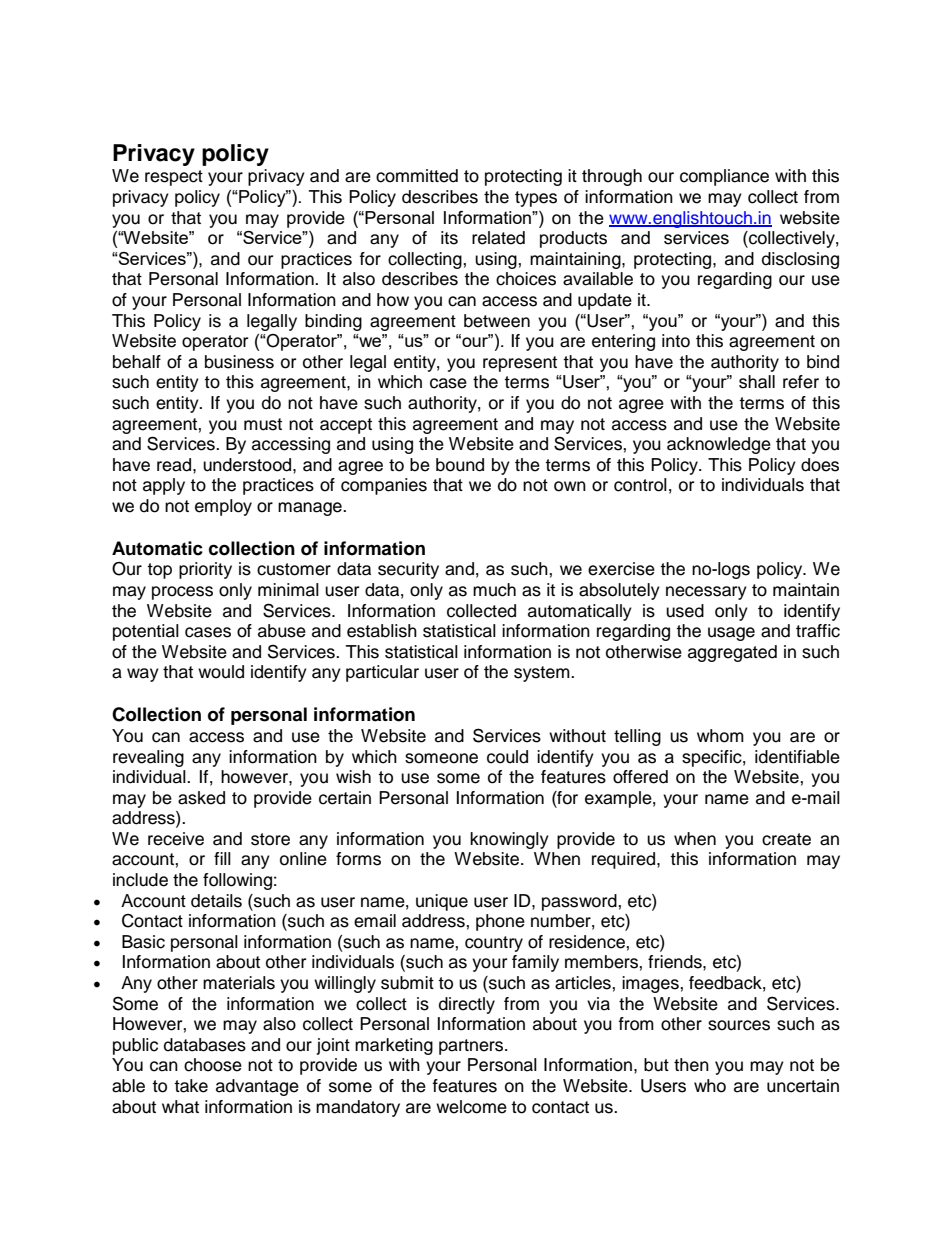 This screenshot has height=1233, width=952. Describe the element at coordinates (520, 364) in the screenshot. I see `represent` at that location.
